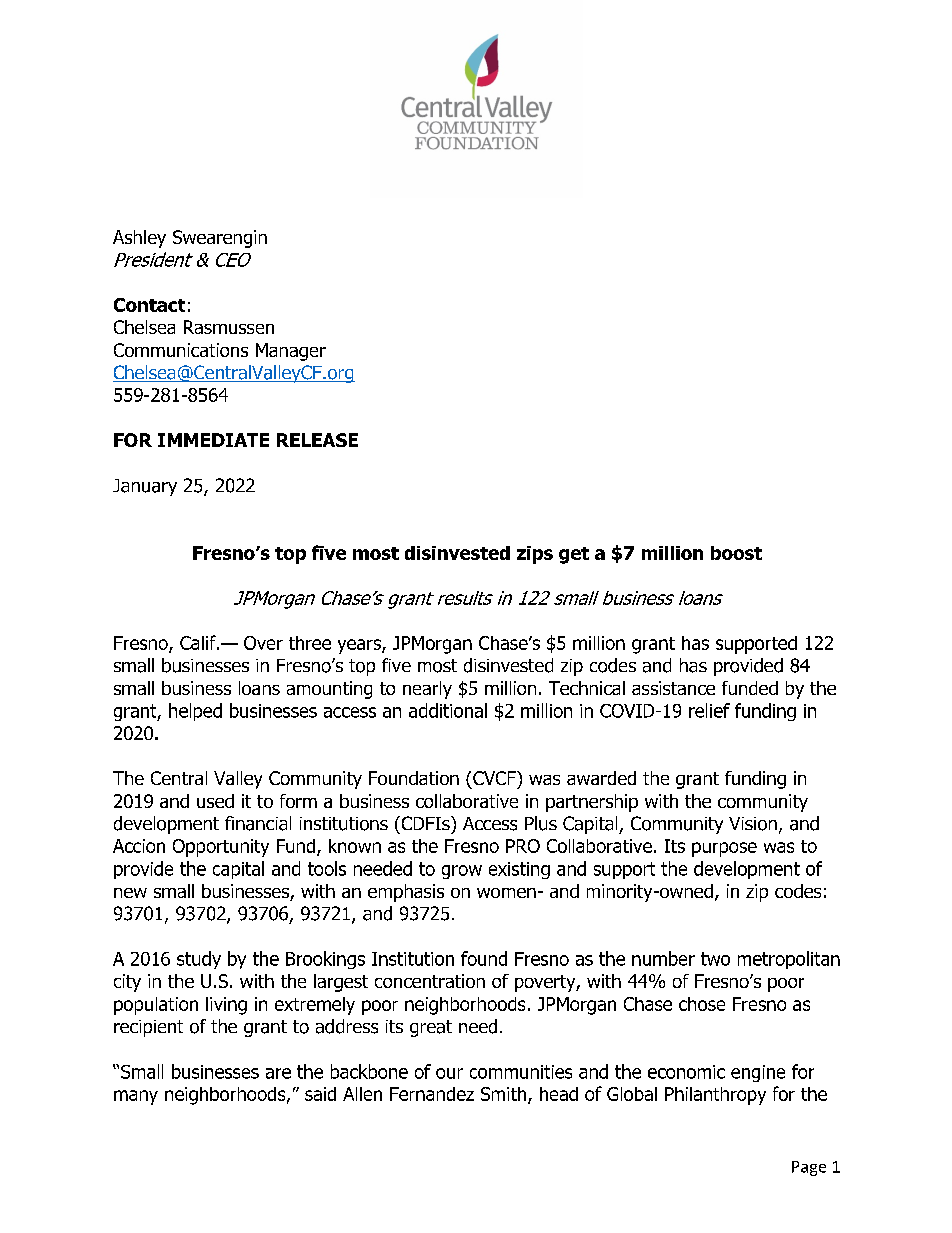  What do you see at coordinates (709, 710) in the screenshot?
I see `relief` at bounding box center [709, 710].
